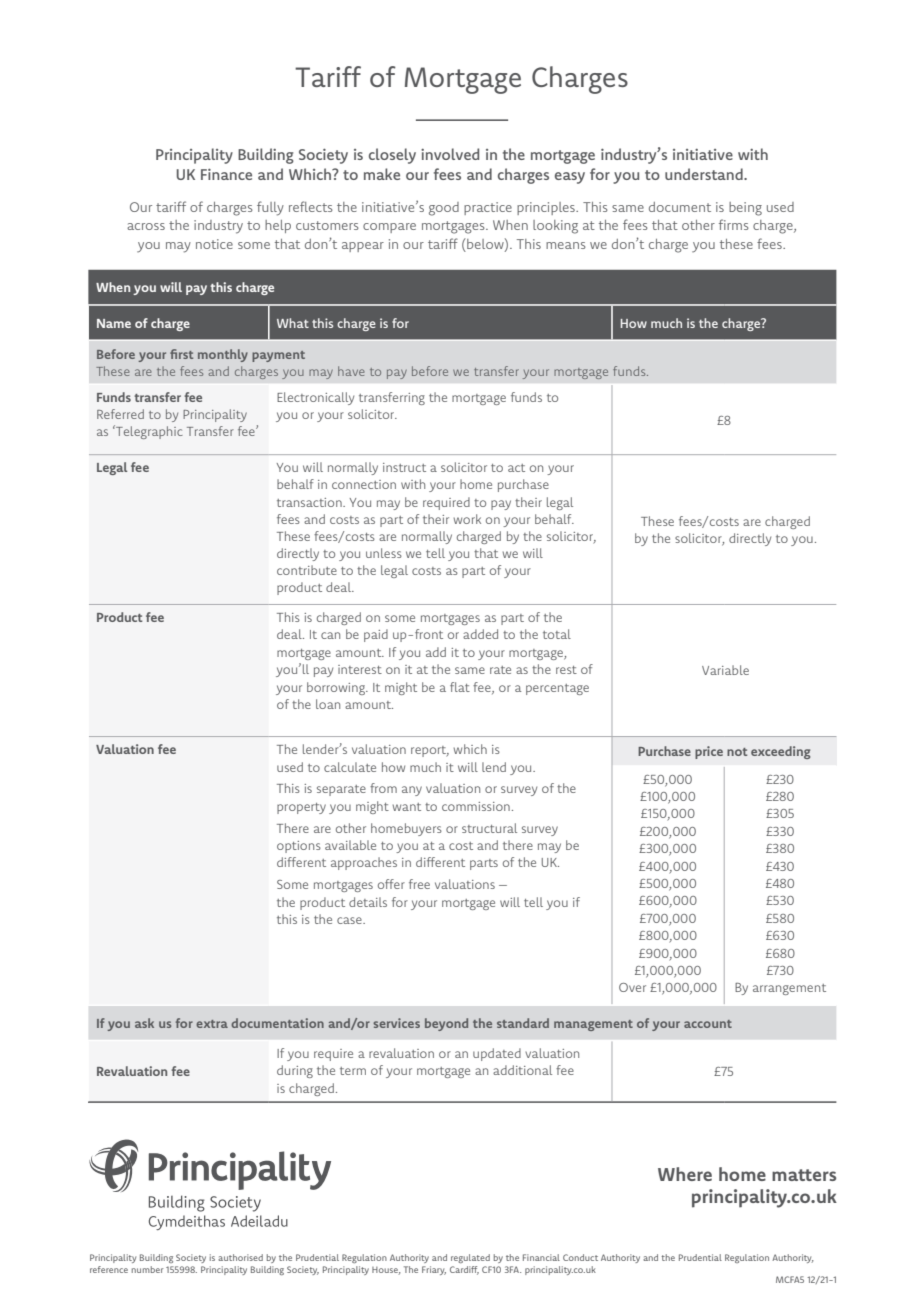 The width and height of the image is (924, 1308). What do you see at coordinates (299, 847) in the image?
I see `options` at bounding box center [299, 847].
